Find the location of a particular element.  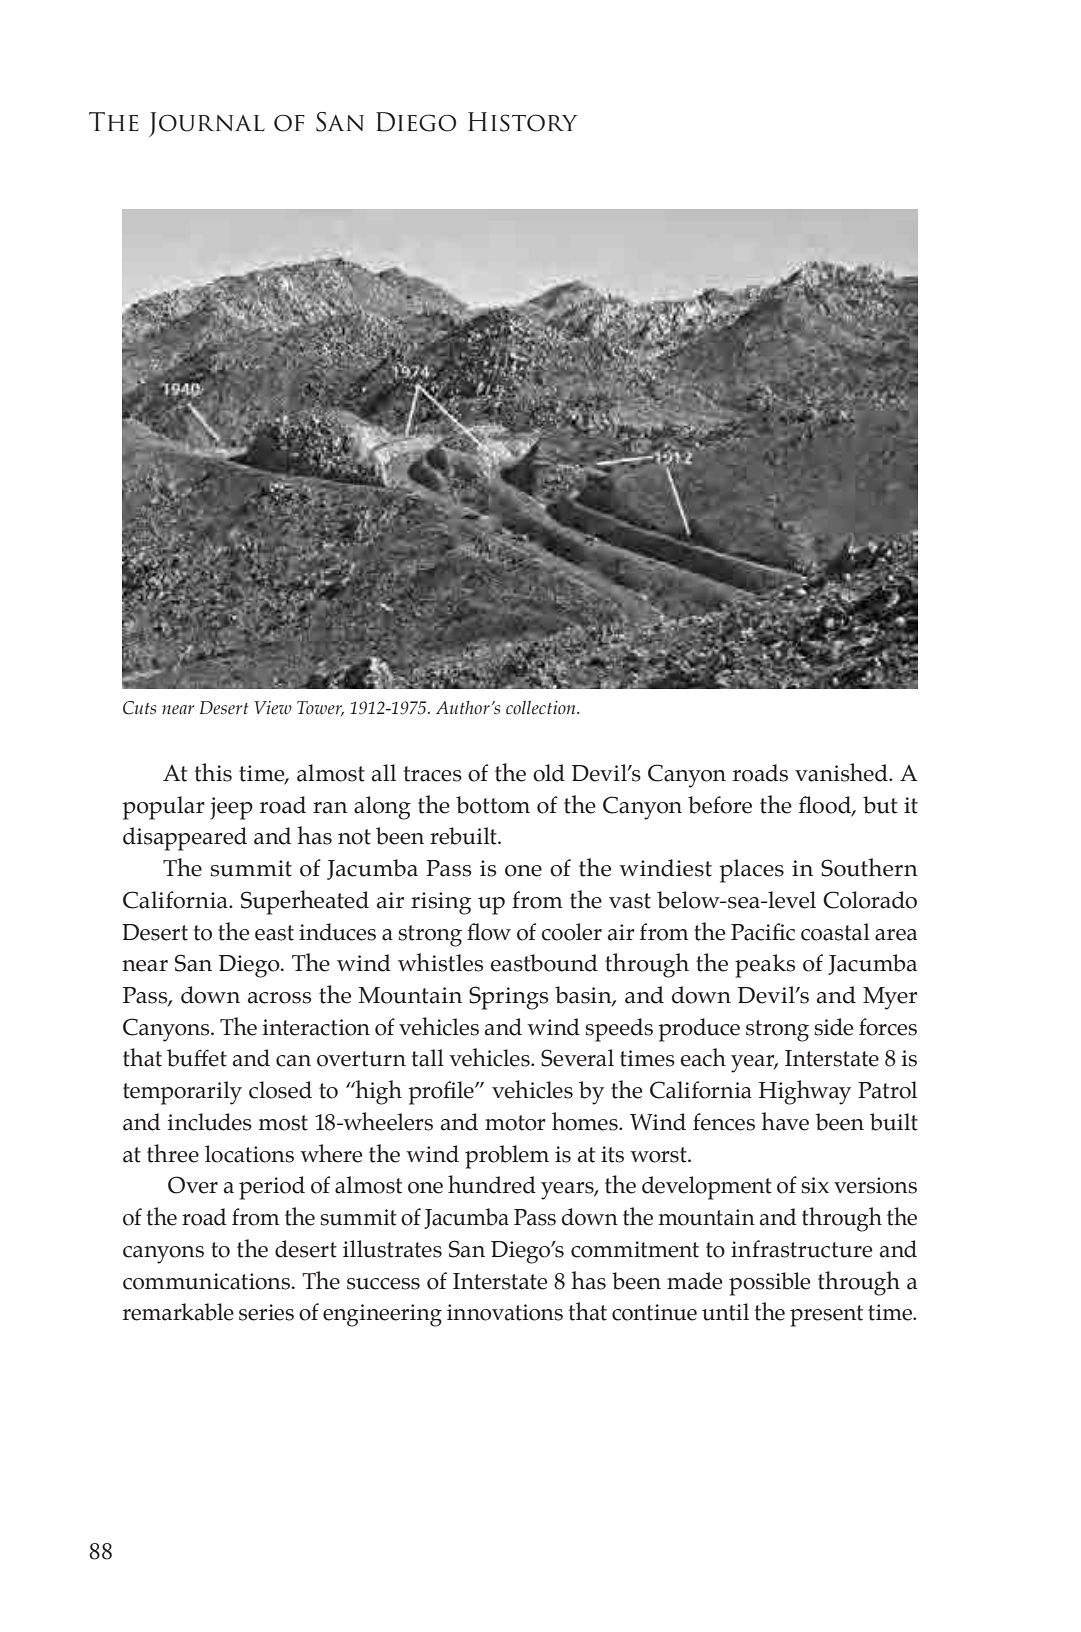

View is located at coordinates (273, 708).
